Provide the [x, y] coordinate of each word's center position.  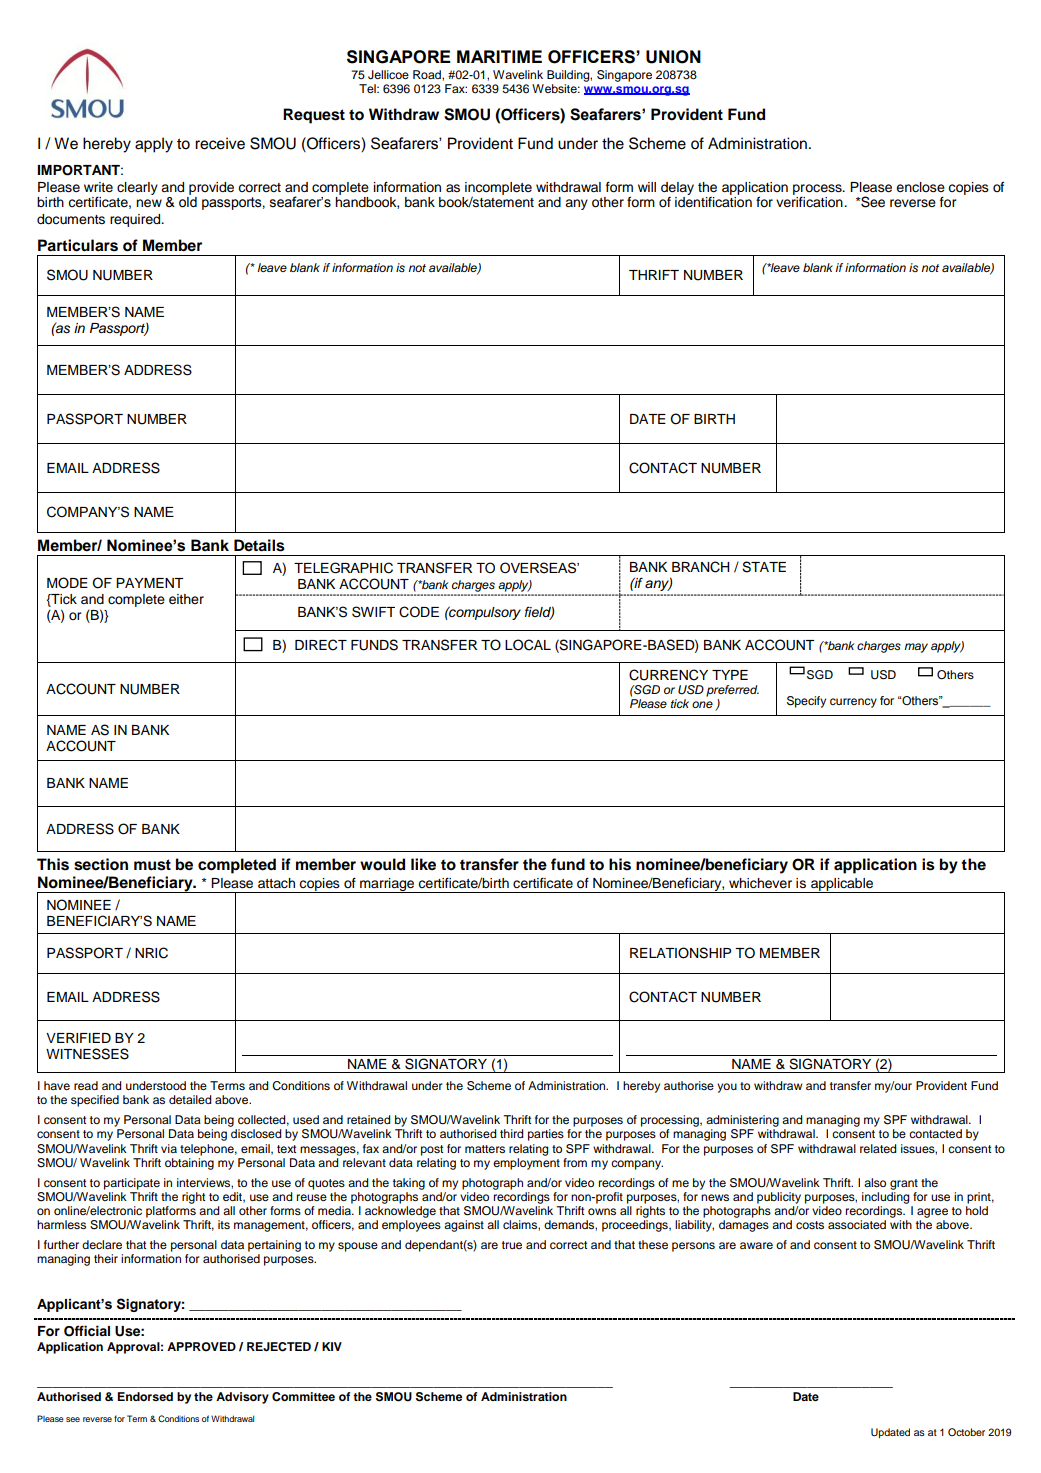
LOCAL [528, 645]
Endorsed [145, 1396]
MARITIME [499, 56]
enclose [920, 187]
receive [220, 143]
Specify [806, 702]
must [152, 865]
